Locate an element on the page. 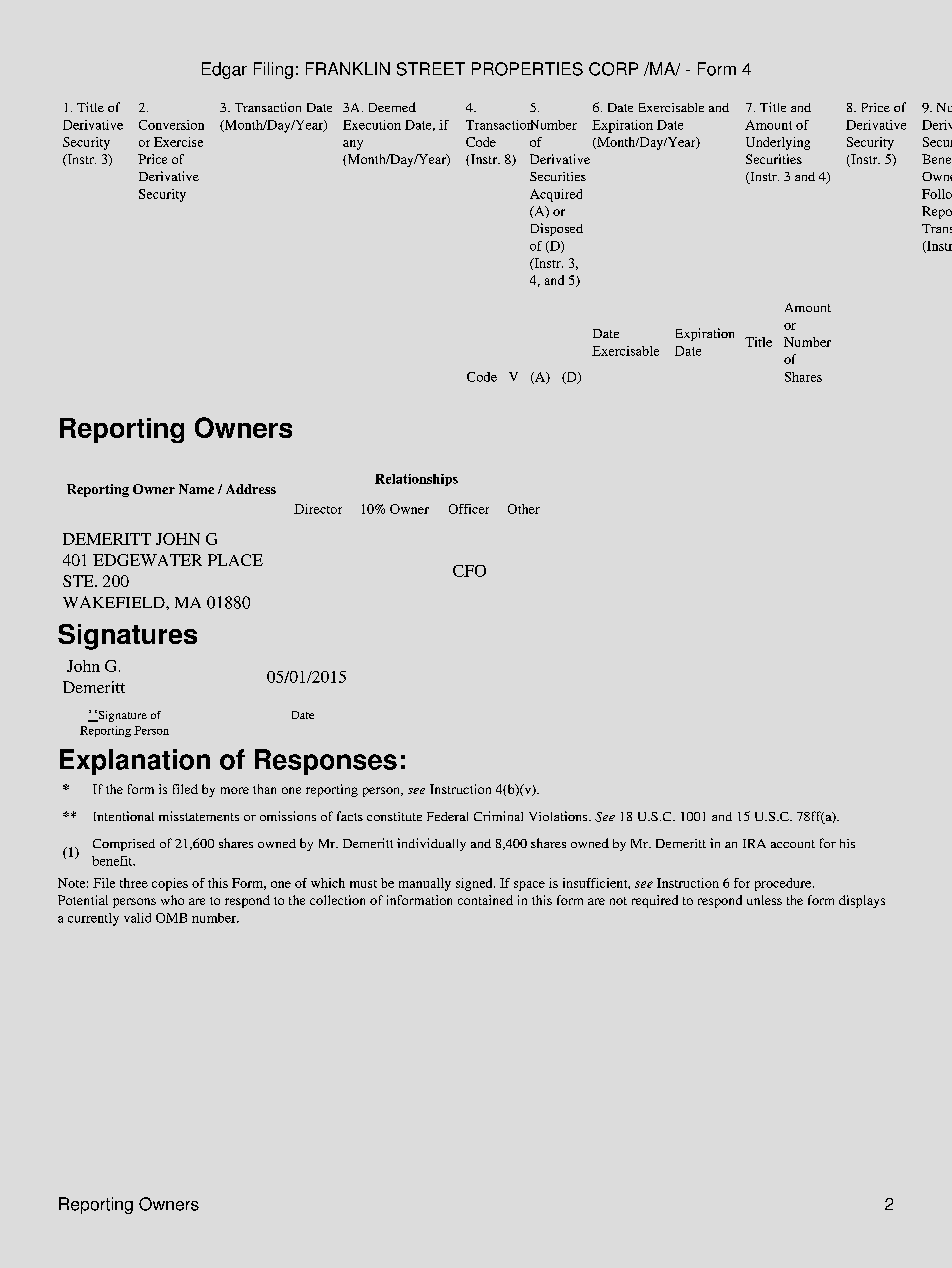 This document has height=1268, width=952. Underlying is located at coordinates (778, 143).
